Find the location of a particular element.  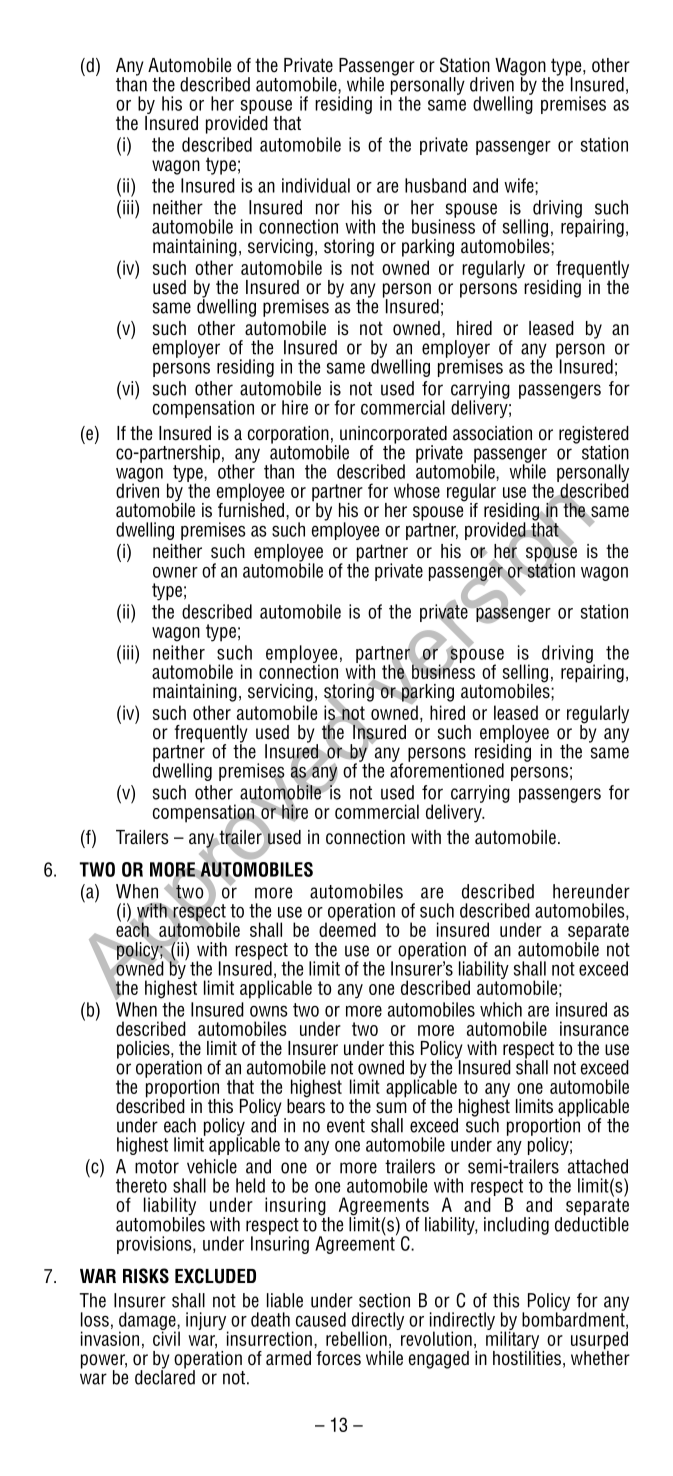

association is located at coordinates (492, 433).
